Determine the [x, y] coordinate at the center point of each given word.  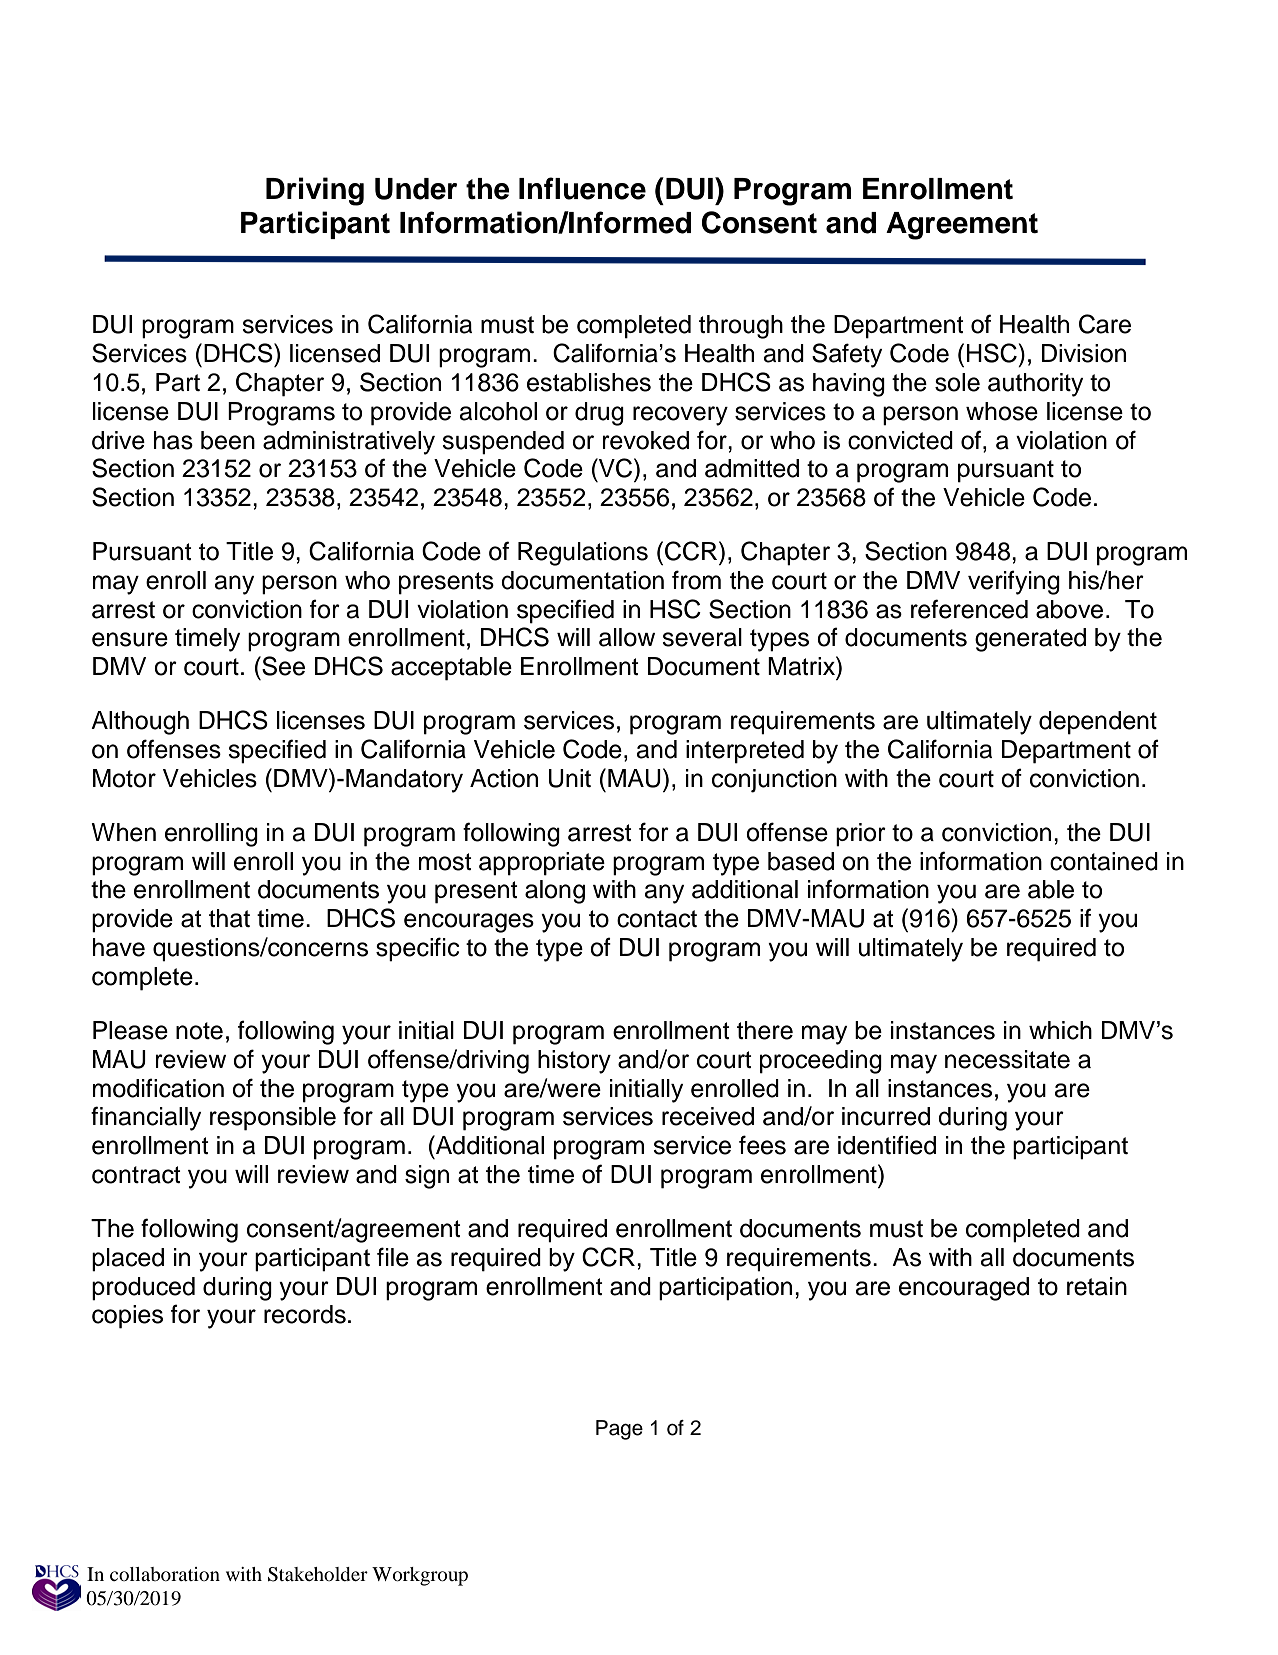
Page [619, 1430]
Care [1105, 324]
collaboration [165, 1574]
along [555, 892]
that [229, 918]
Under [416, 189]
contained [1104, 861]
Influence [582, 188]
